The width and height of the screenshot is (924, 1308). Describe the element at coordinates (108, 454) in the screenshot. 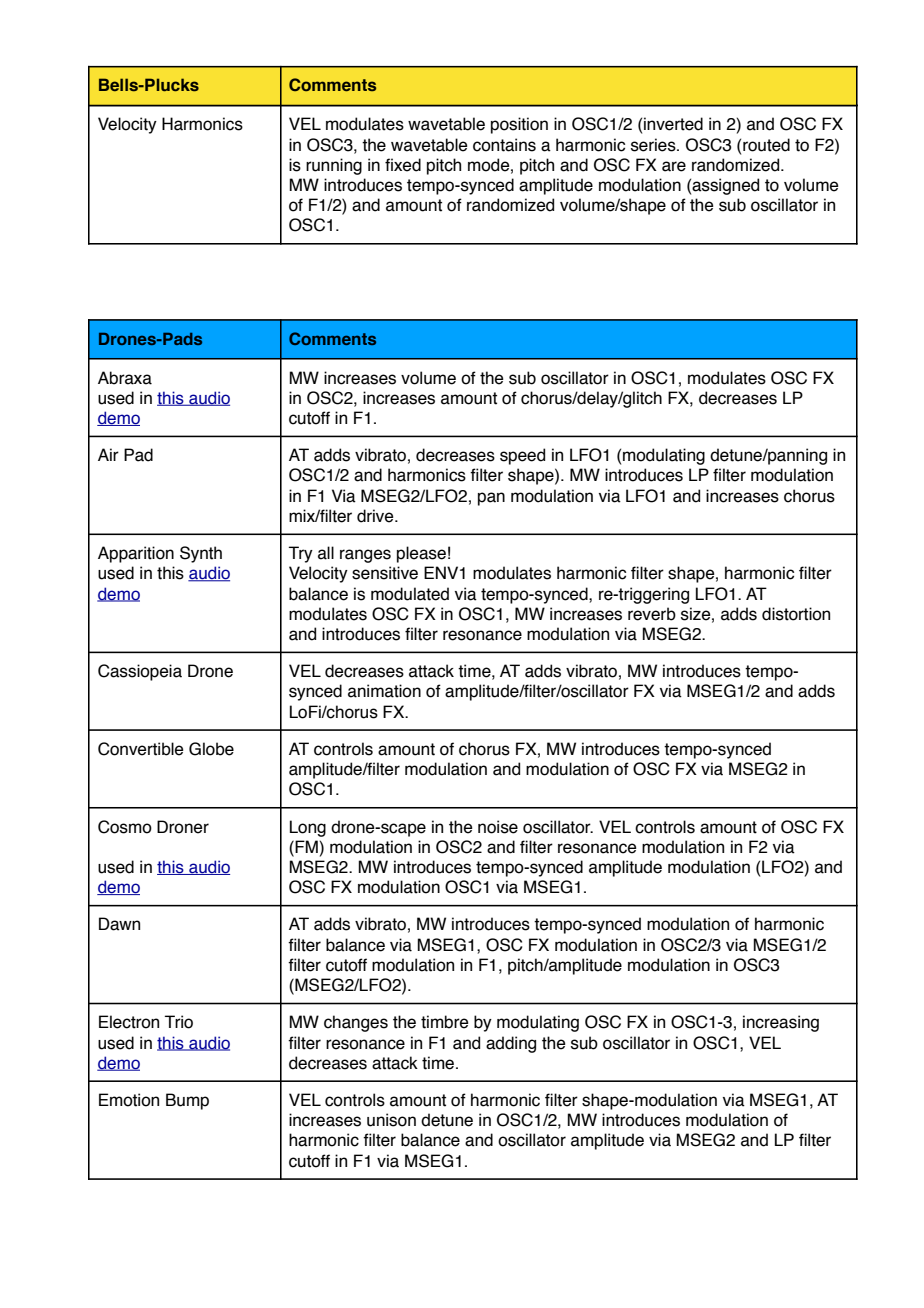

I see `Air` at that location.
